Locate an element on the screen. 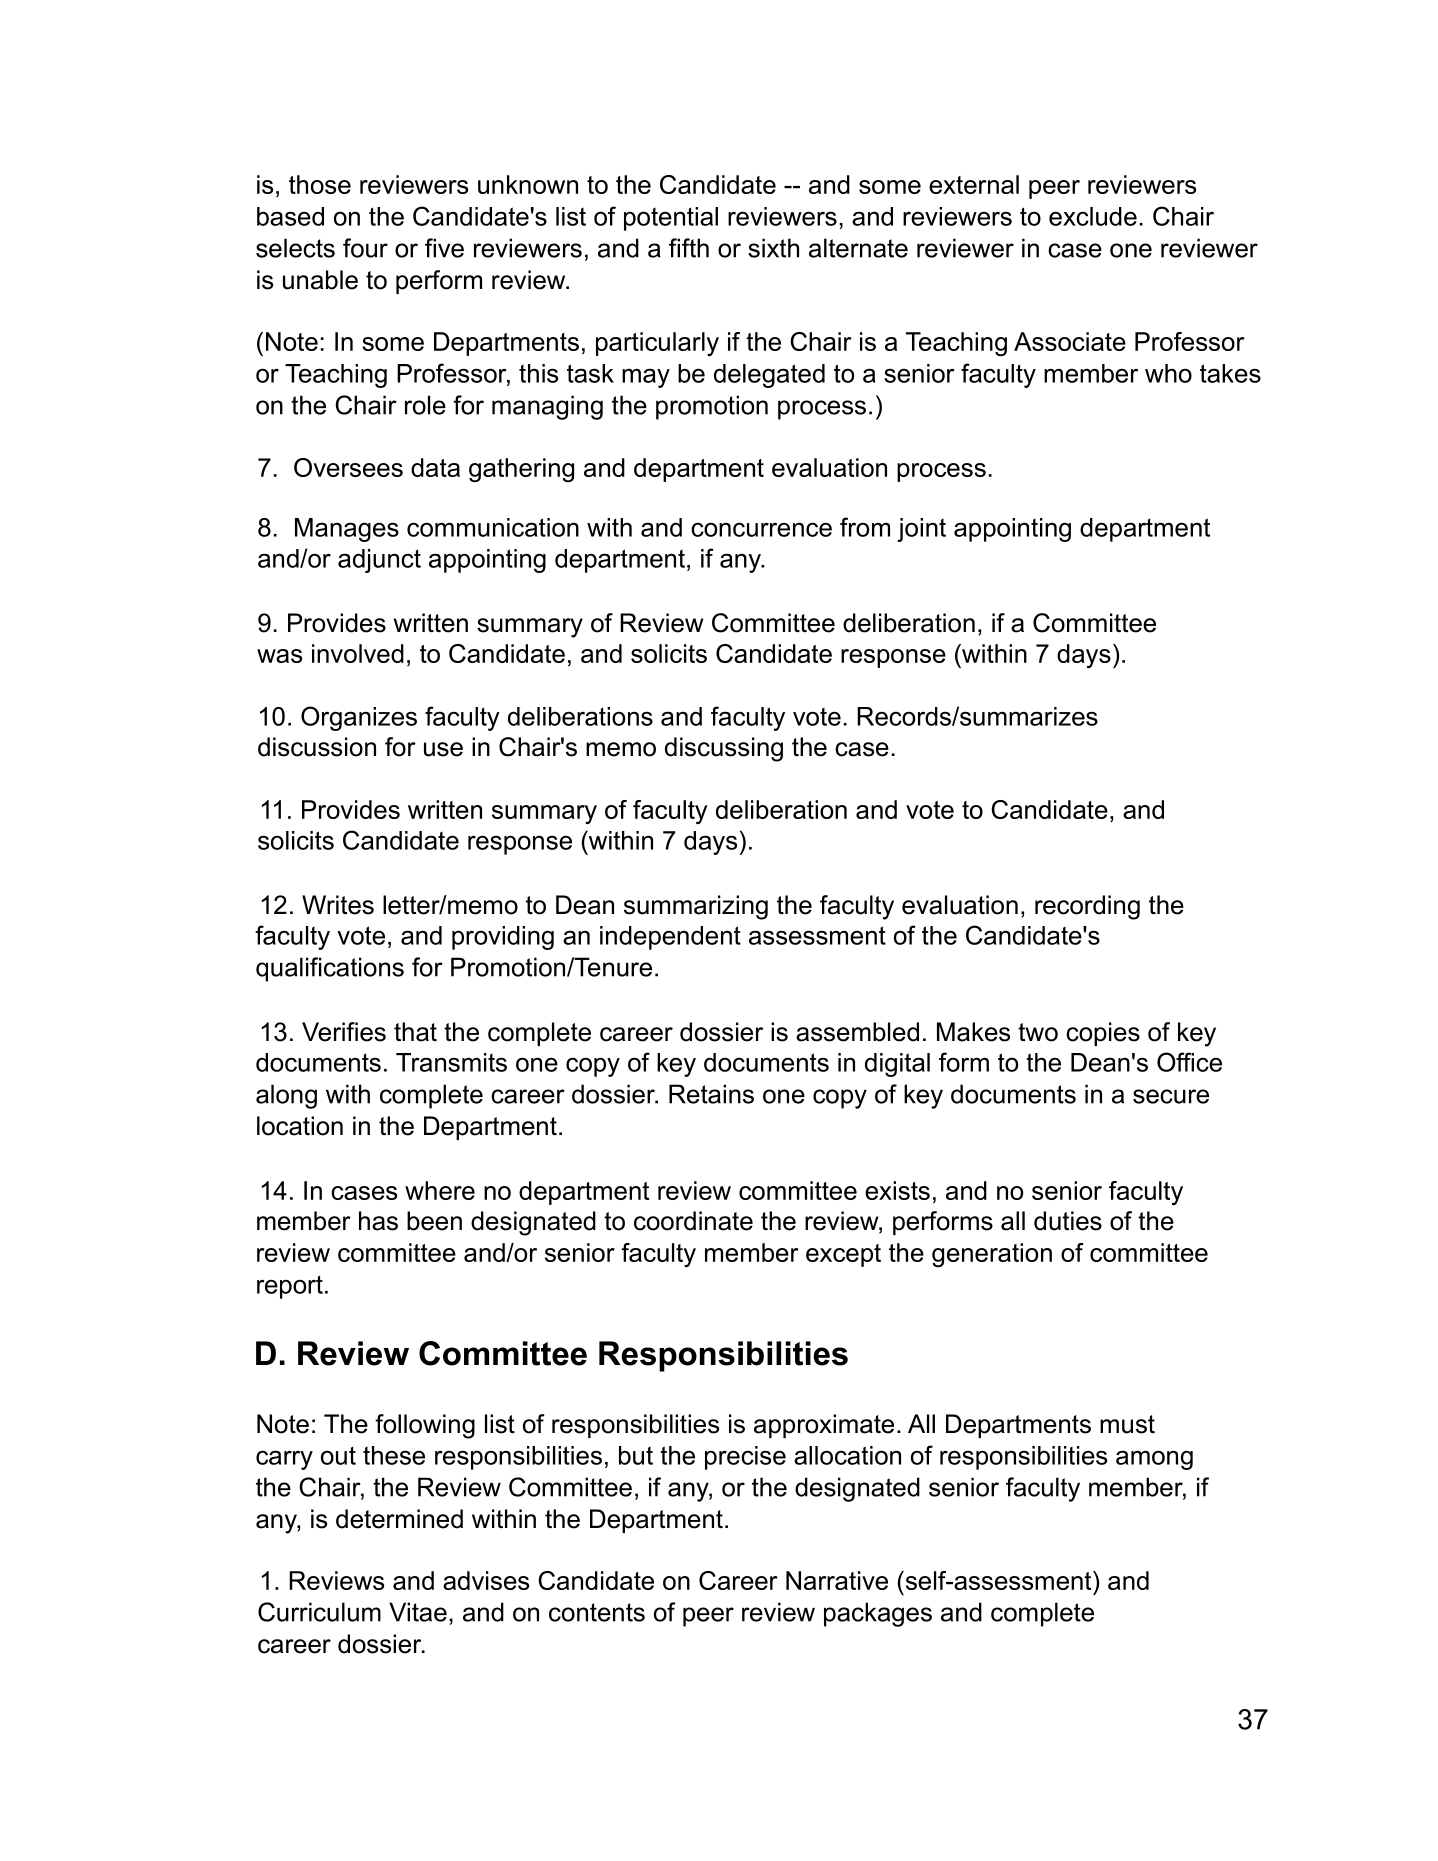 The height and width of the screenshot is (1861, 1438). Writes is located at coordinates (338, 905).
